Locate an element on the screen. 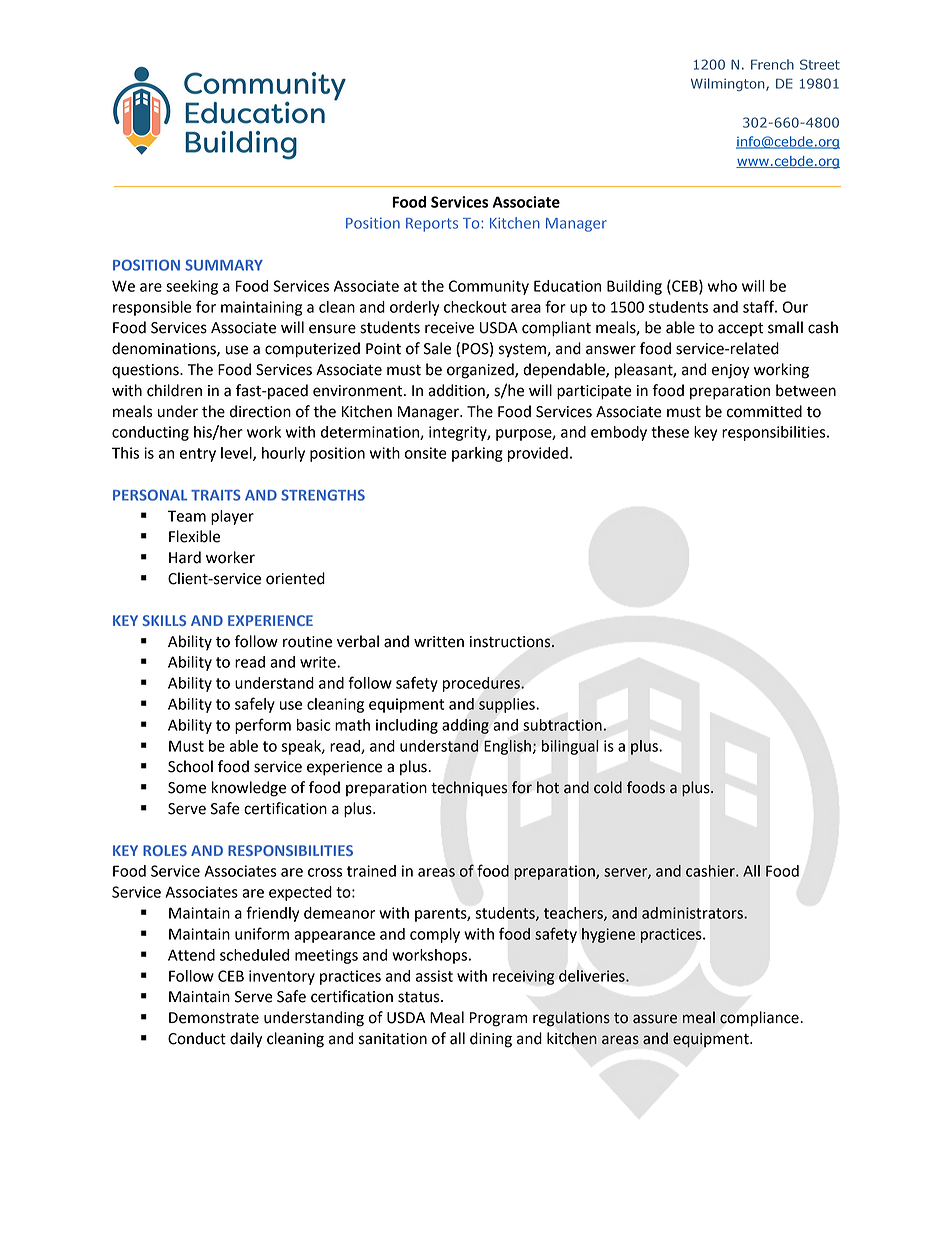  procedures is located at coordinates (482, 684).
